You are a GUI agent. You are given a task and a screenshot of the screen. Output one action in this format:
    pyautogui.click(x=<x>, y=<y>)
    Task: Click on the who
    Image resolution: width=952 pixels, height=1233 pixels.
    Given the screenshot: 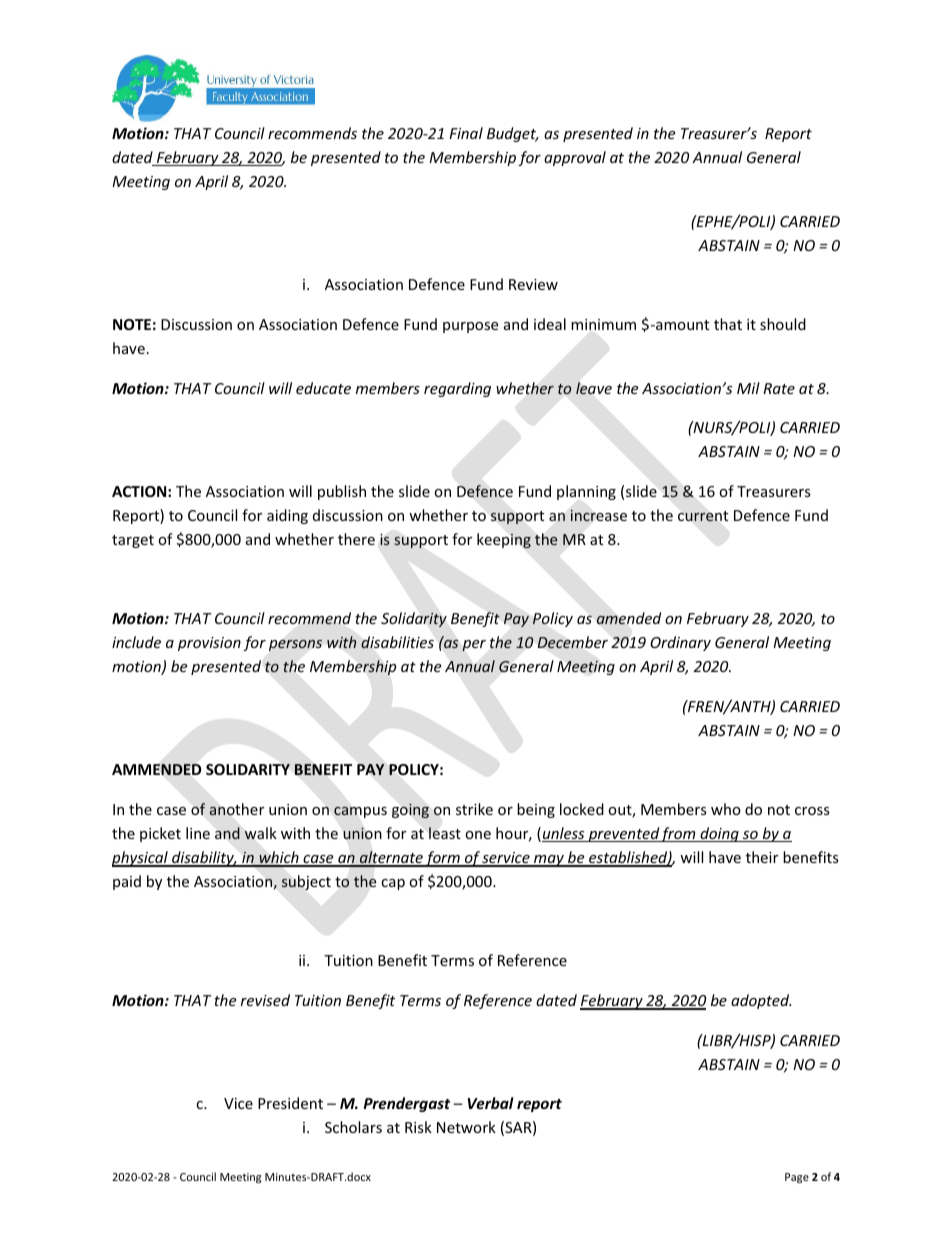 What is the action you would take?
    pyautogui.click(x=726, y=809)
